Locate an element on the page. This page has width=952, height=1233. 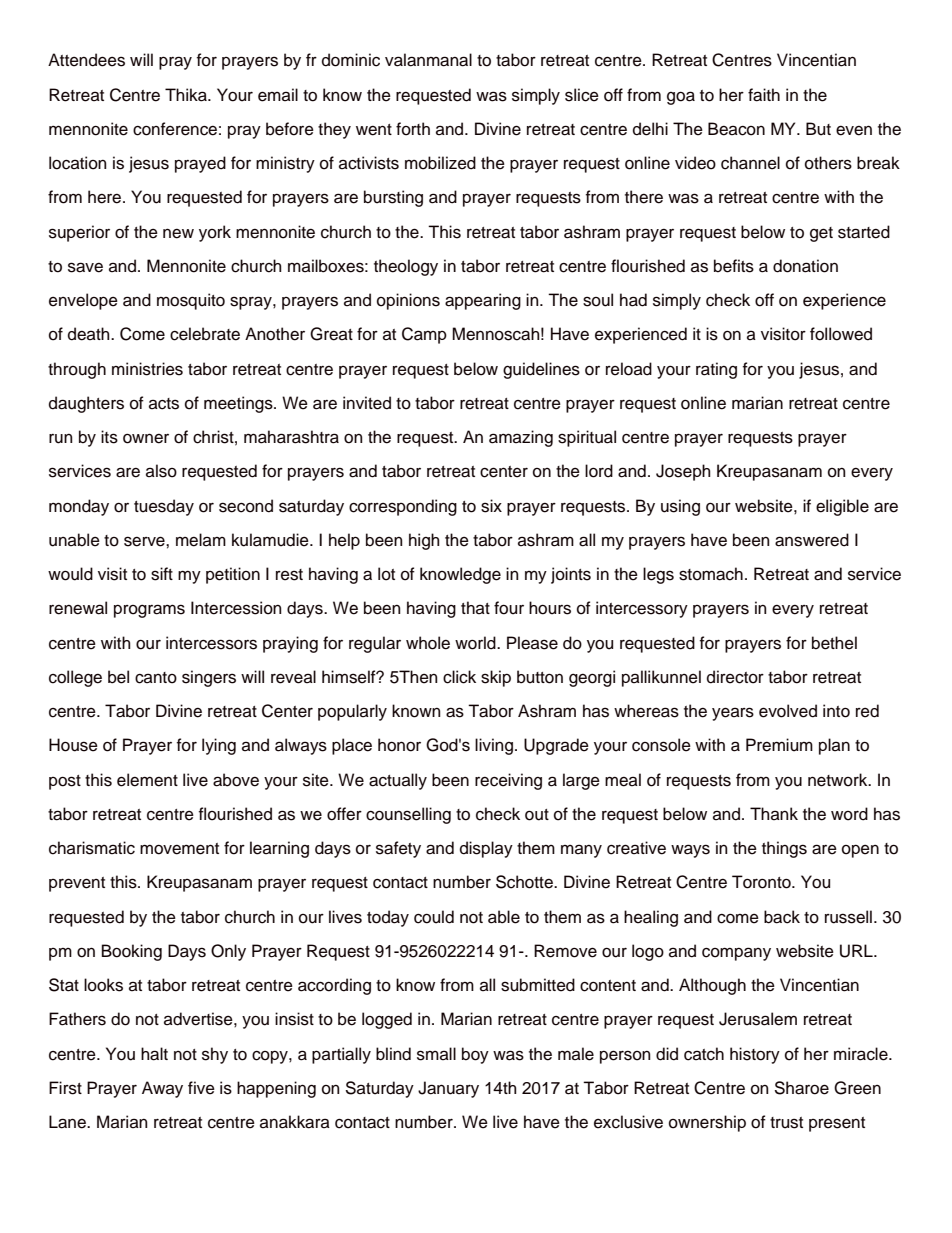
things is located at coordinates (784, 849).
